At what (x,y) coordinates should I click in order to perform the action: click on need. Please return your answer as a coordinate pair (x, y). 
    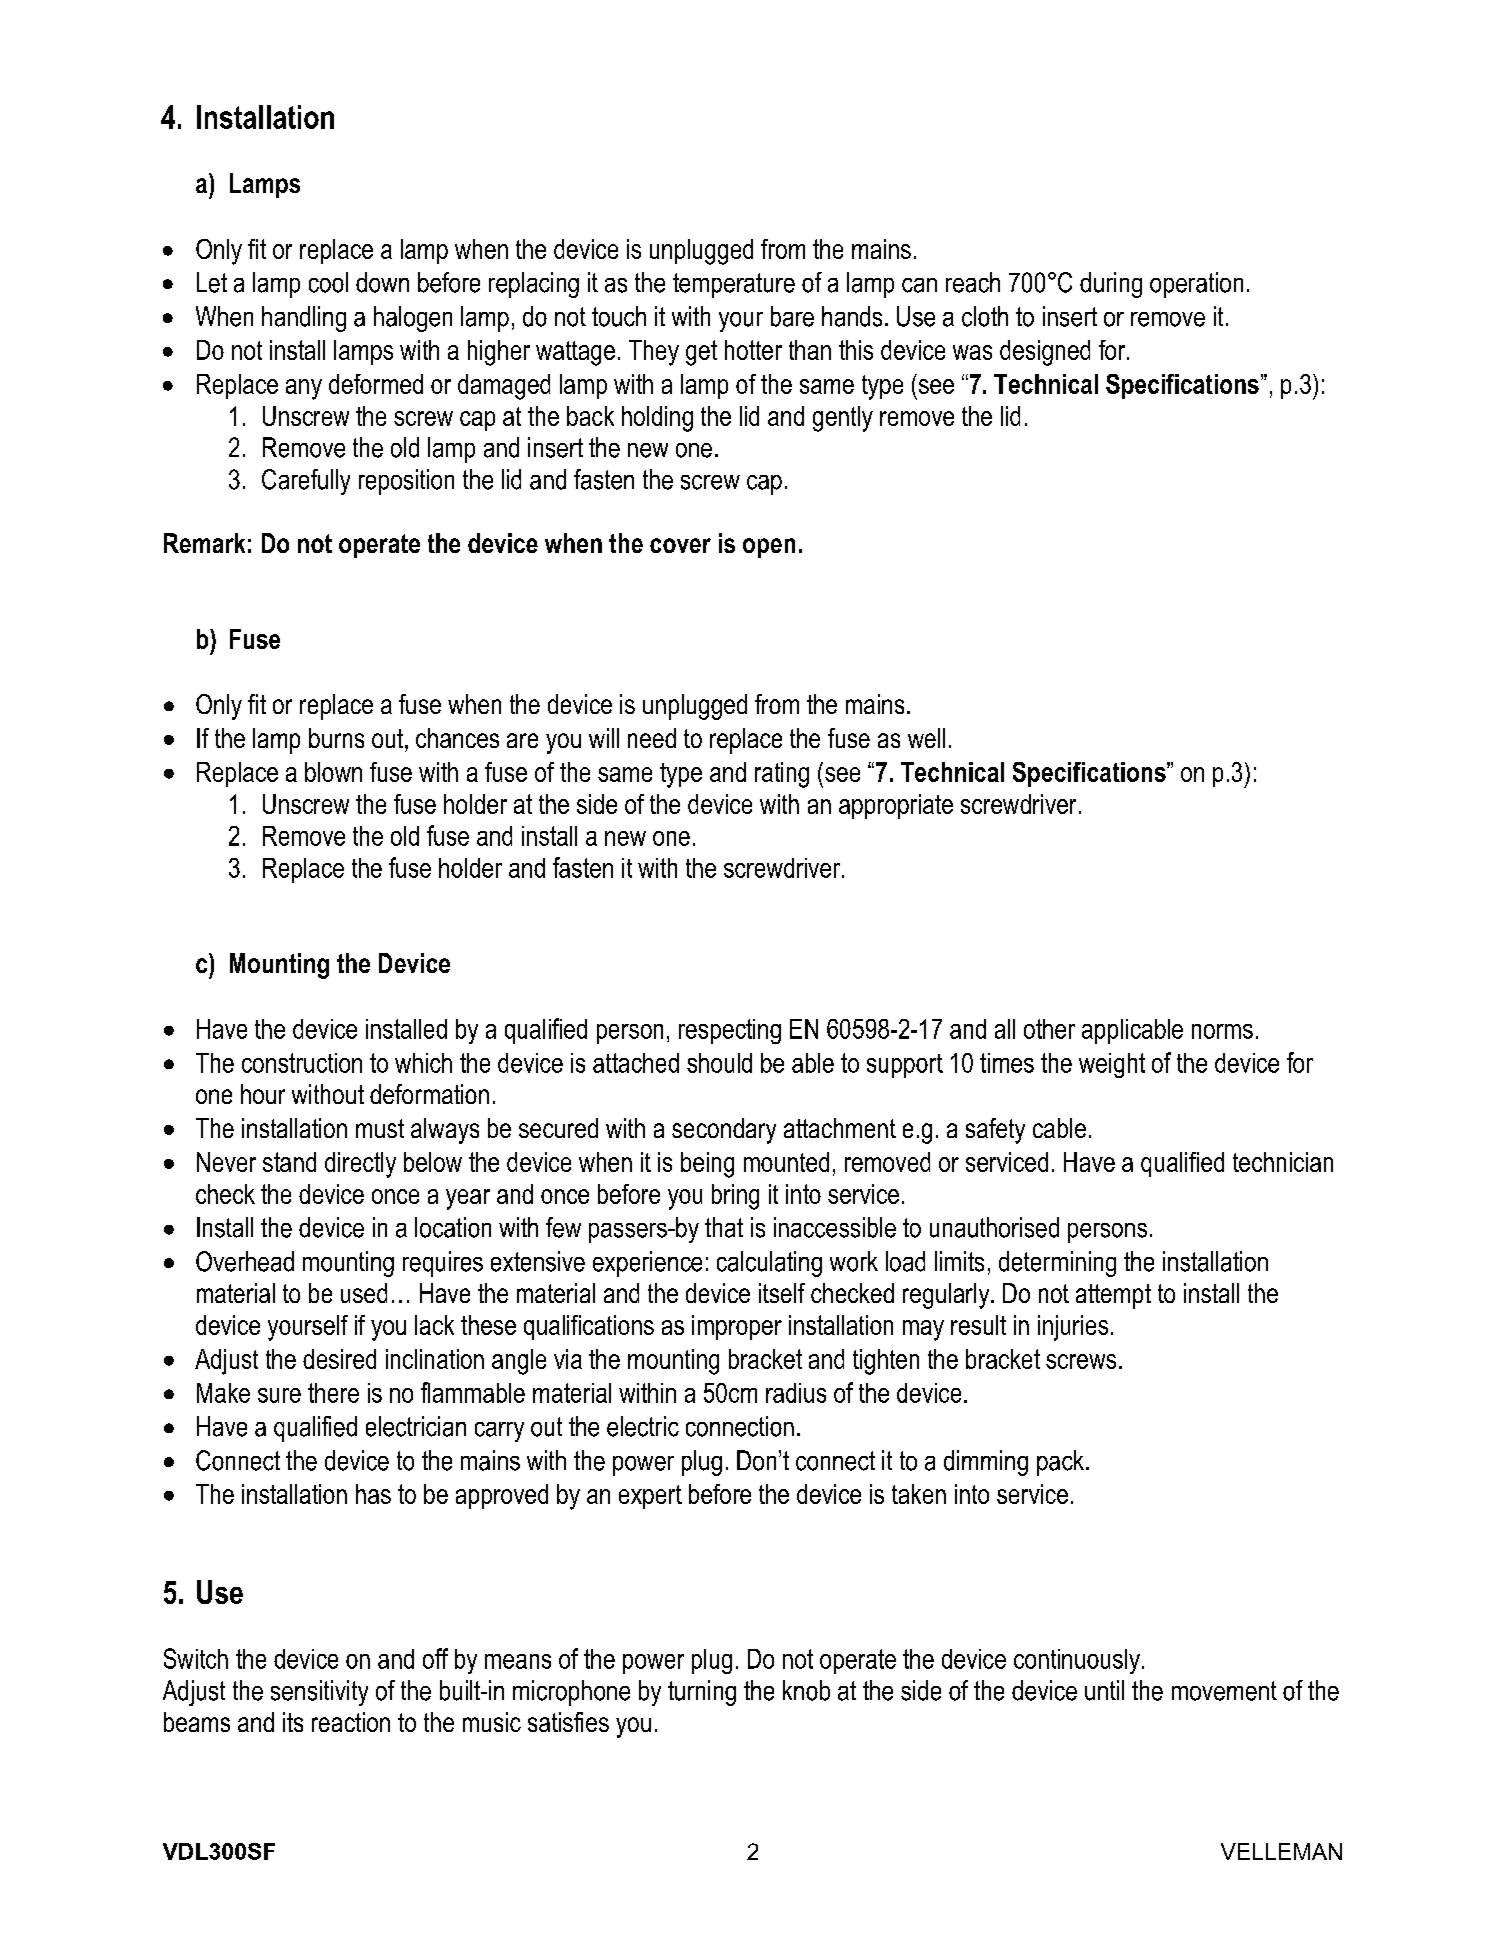
    Looking at the image, I should click on (652, 738).
